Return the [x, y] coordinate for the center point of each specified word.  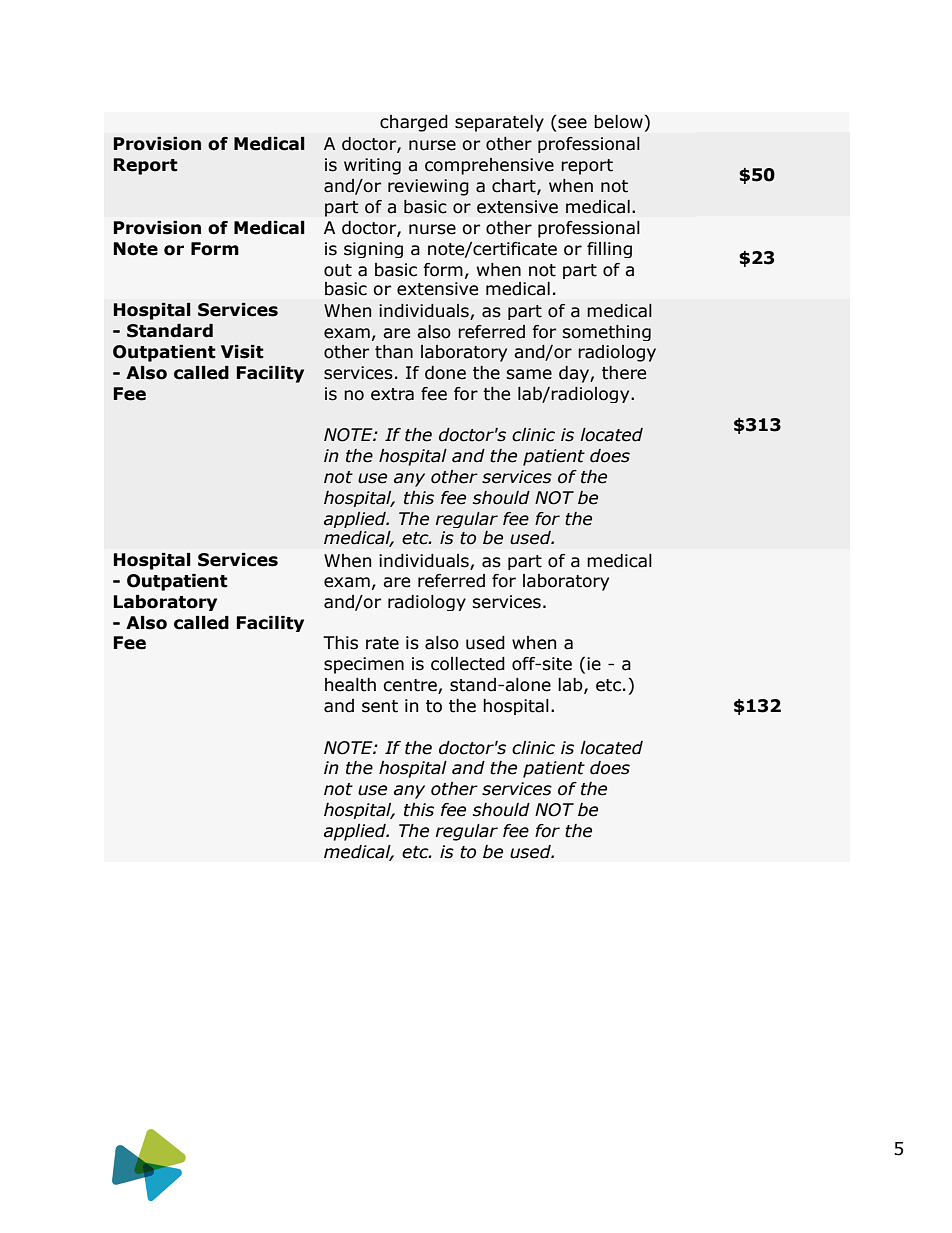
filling [609, 250]
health [350, 685]
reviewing [428, 187]
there [624, 373]
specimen [364, 665]
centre [411, 686]
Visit [242, 352]
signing [373, 250]
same [529, 374]
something [607, 333]
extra [392, 394]
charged [414, 123]
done [445, 373]
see [571, 122]
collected [468, 664]
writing [372, 166]
